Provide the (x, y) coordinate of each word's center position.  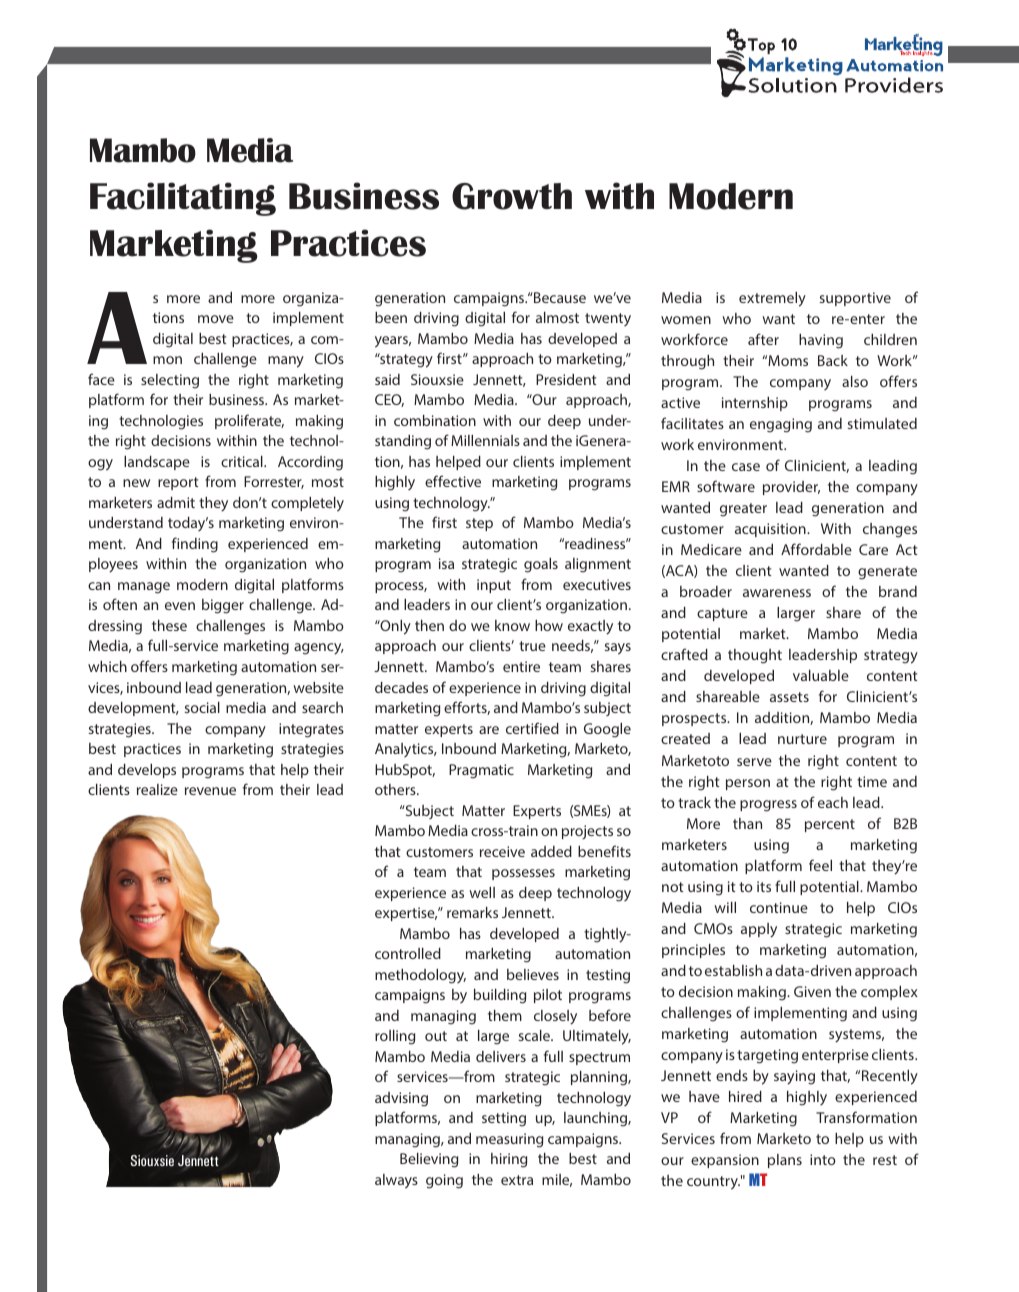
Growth (512, 196)
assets (789, 697)
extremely (772, 299)
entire (521, 666)
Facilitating (183, 199)
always (396, 1181)
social (202, 707)
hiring (509, 1160)
